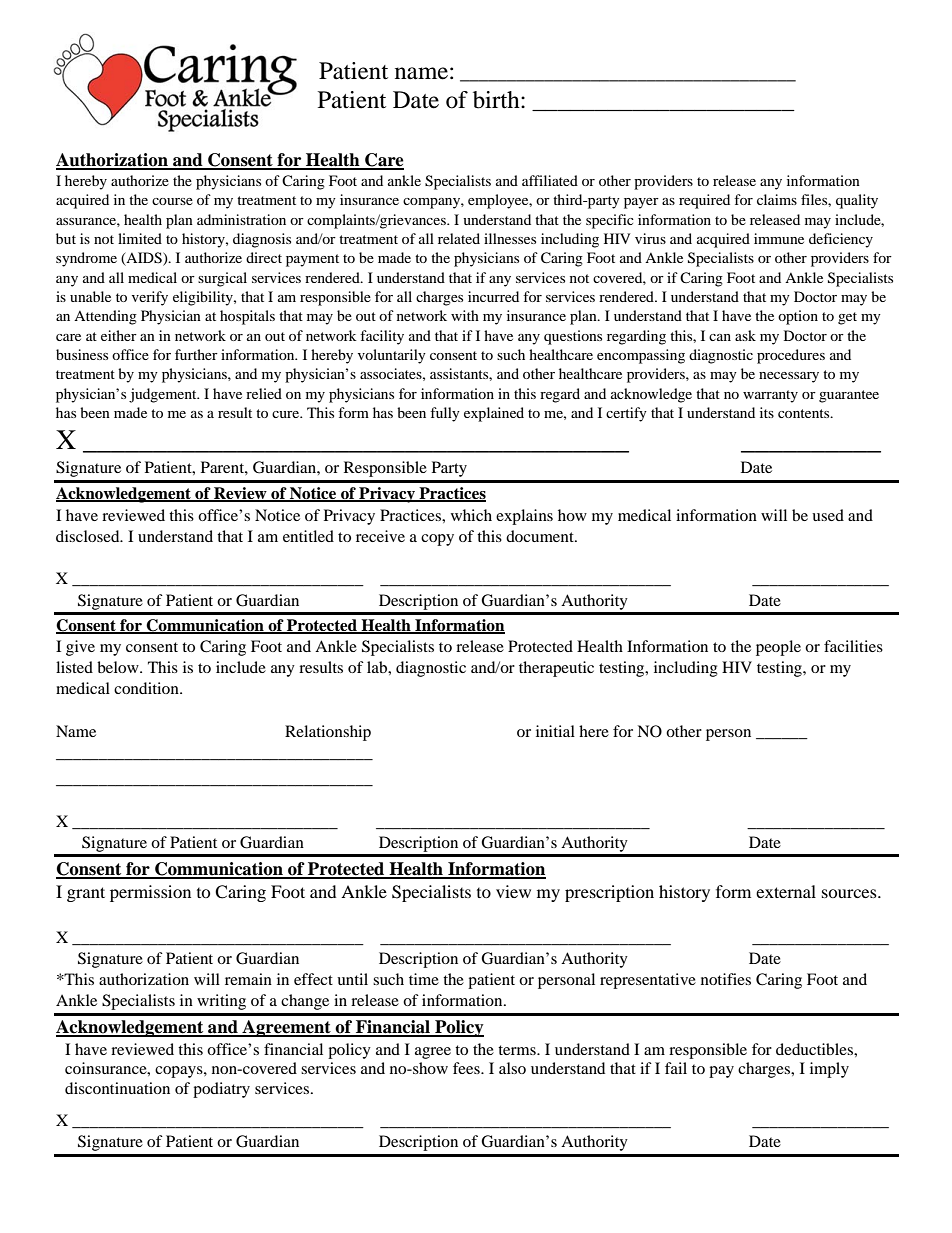 The height and width of the page is (1233, 952). Describe the element at coordinates (172, 201) in the page. I see `course` at that location.
